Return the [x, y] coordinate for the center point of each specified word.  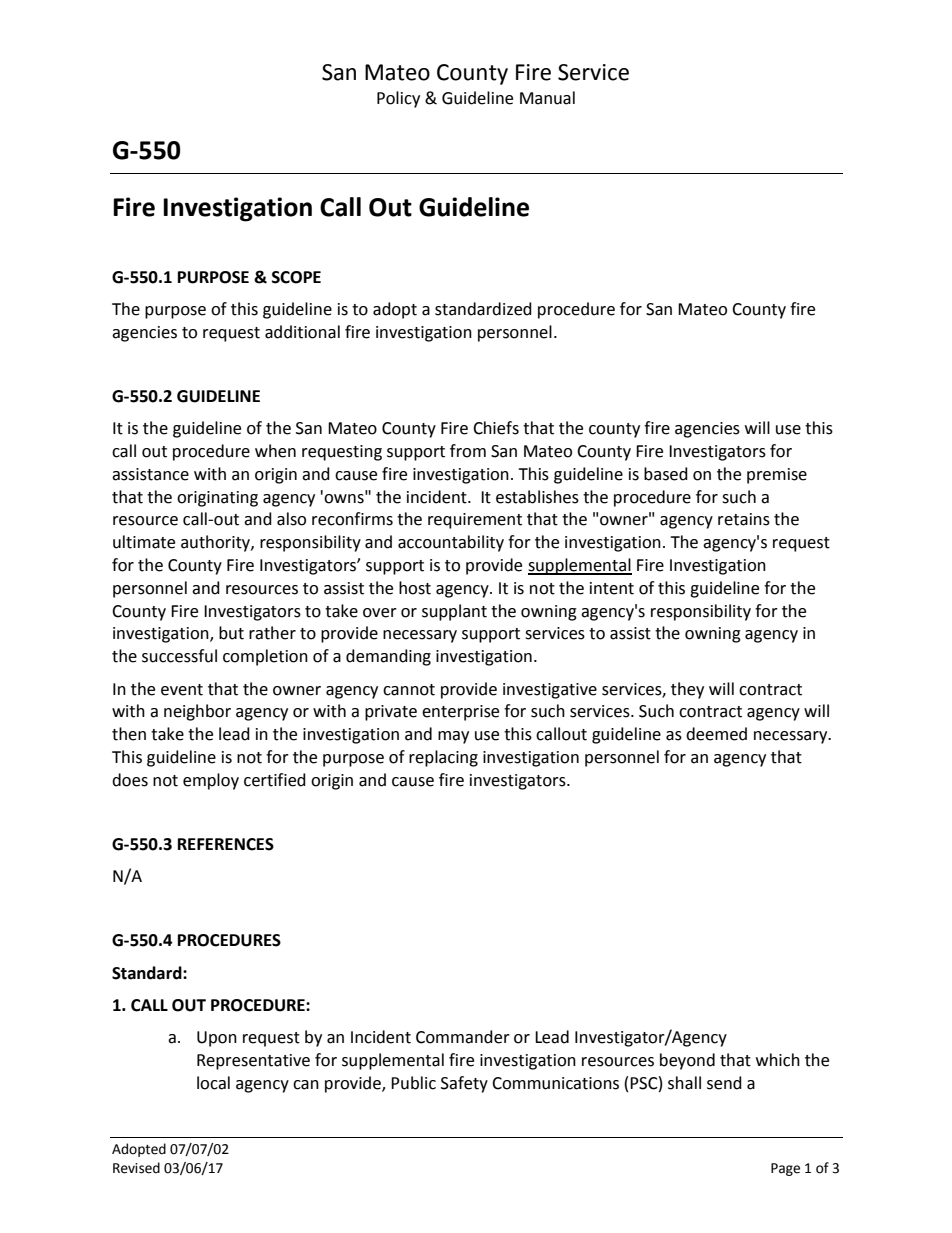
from [468, 451]
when [275, 451]
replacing [443, 758]
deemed [716, 734]
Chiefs [496, 428]
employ [211, 781]
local [213, 1083]
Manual [547, 98]
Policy [398, 99]
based [666, 474]
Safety [464, 1084]
